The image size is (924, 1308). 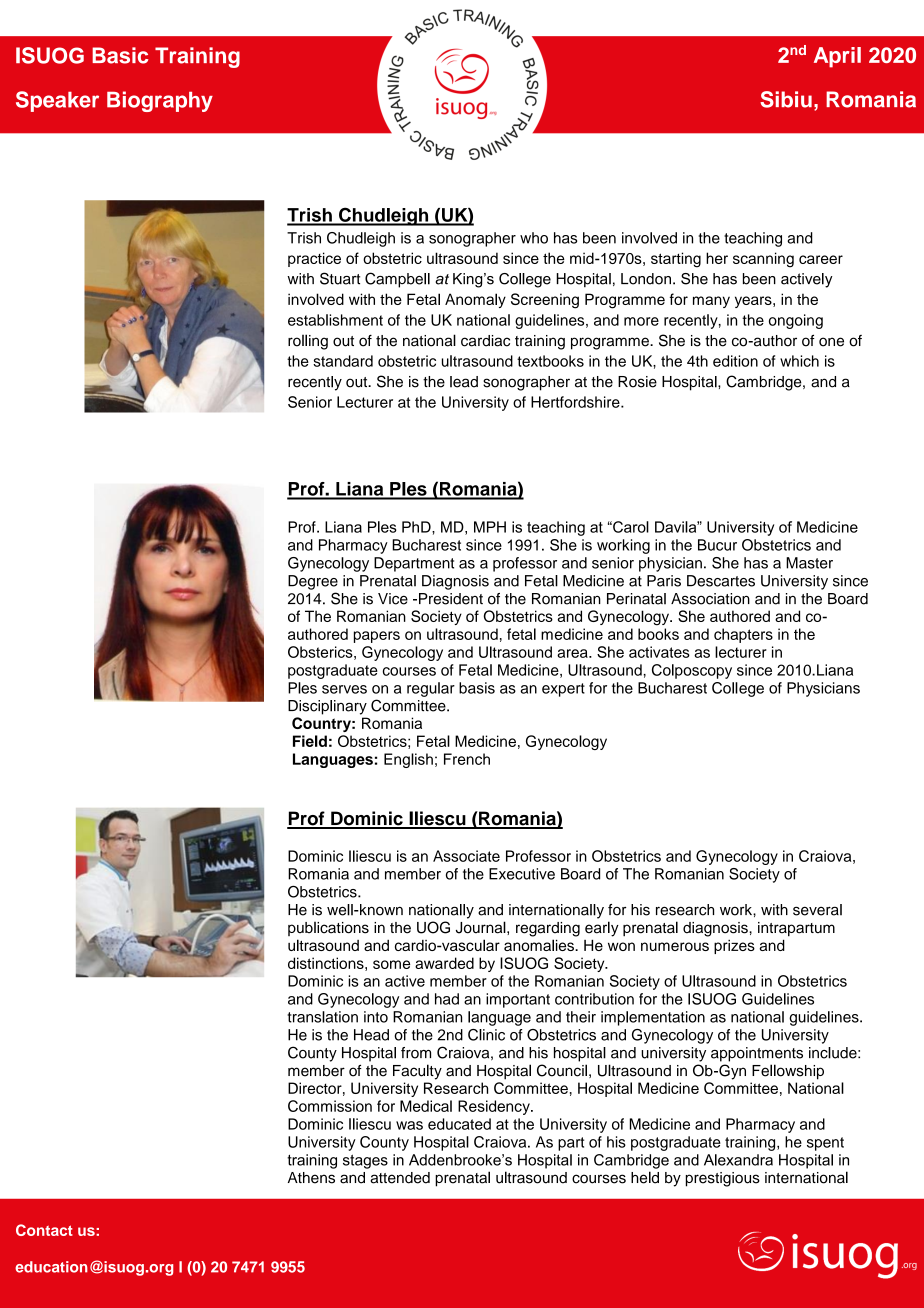 I want to click on Degree, so click(x=313, y=582).
